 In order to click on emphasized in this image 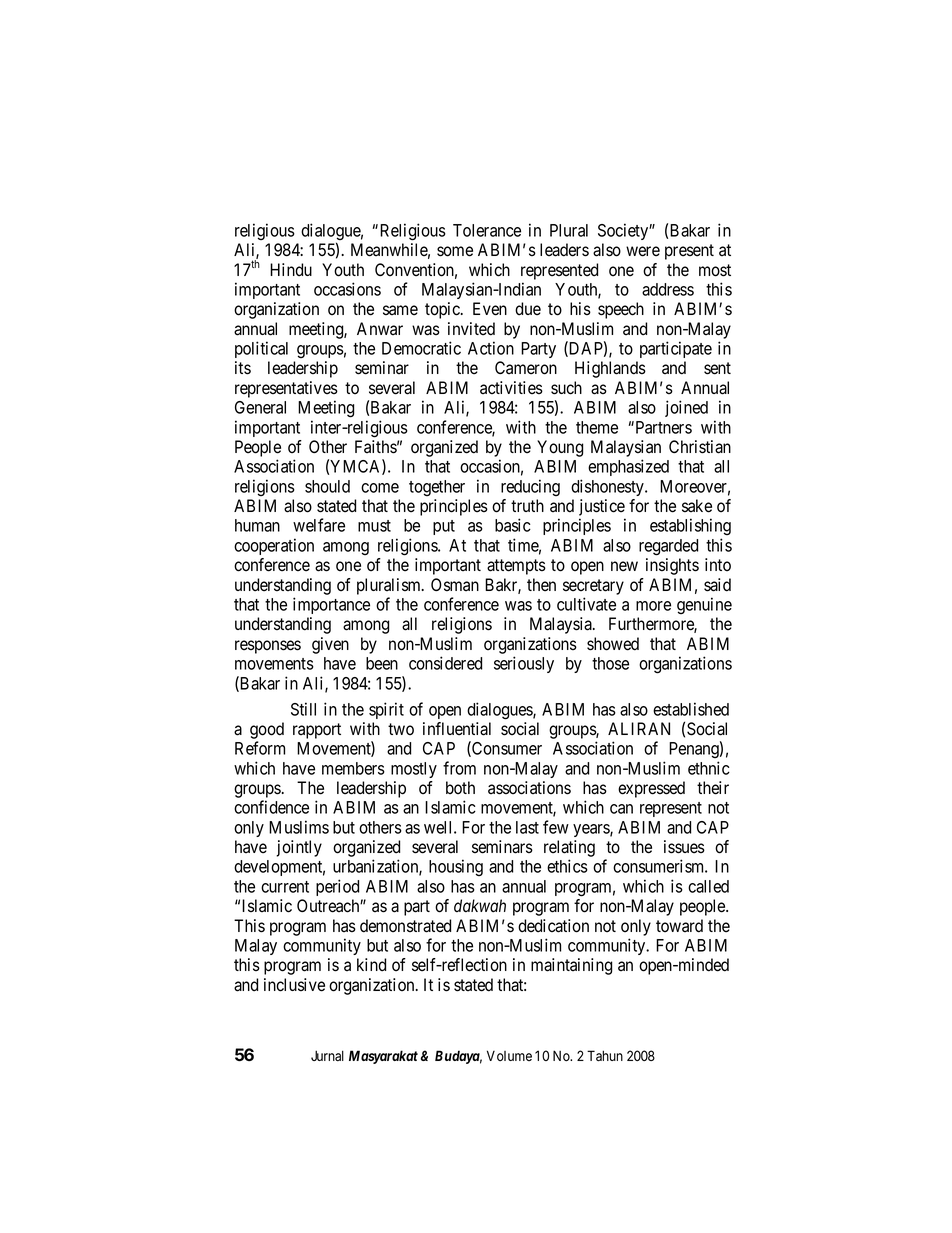, I will do `click(628, 467)`.
